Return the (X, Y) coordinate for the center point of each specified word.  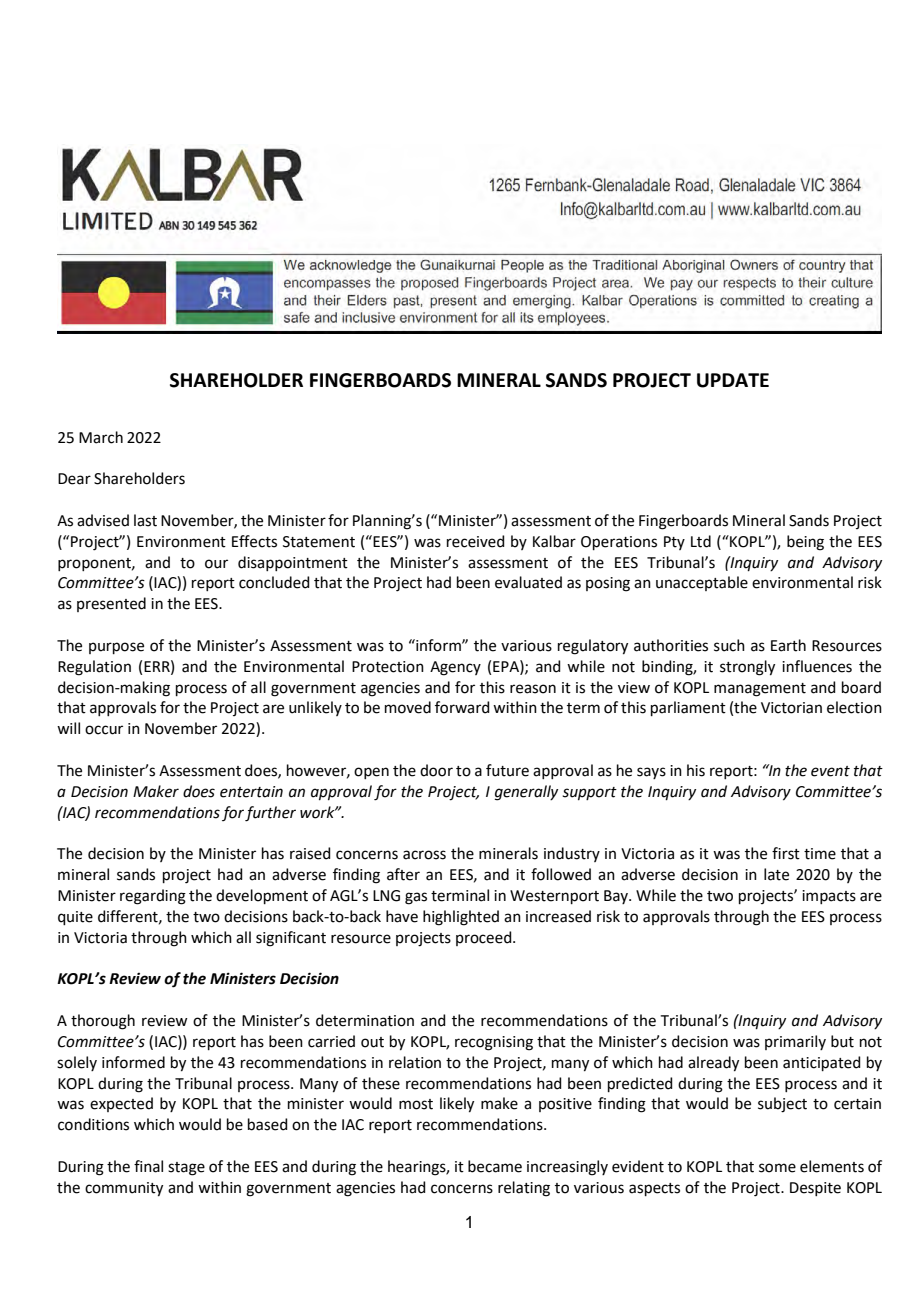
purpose (116, 648)
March (101, 437)
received (476, 541)
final (148, 1166)
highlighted (461, 918)
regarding (153, 897)
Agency (455, 668)
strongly (747, 668)
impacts (829, 897)
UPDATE (733, 380)
